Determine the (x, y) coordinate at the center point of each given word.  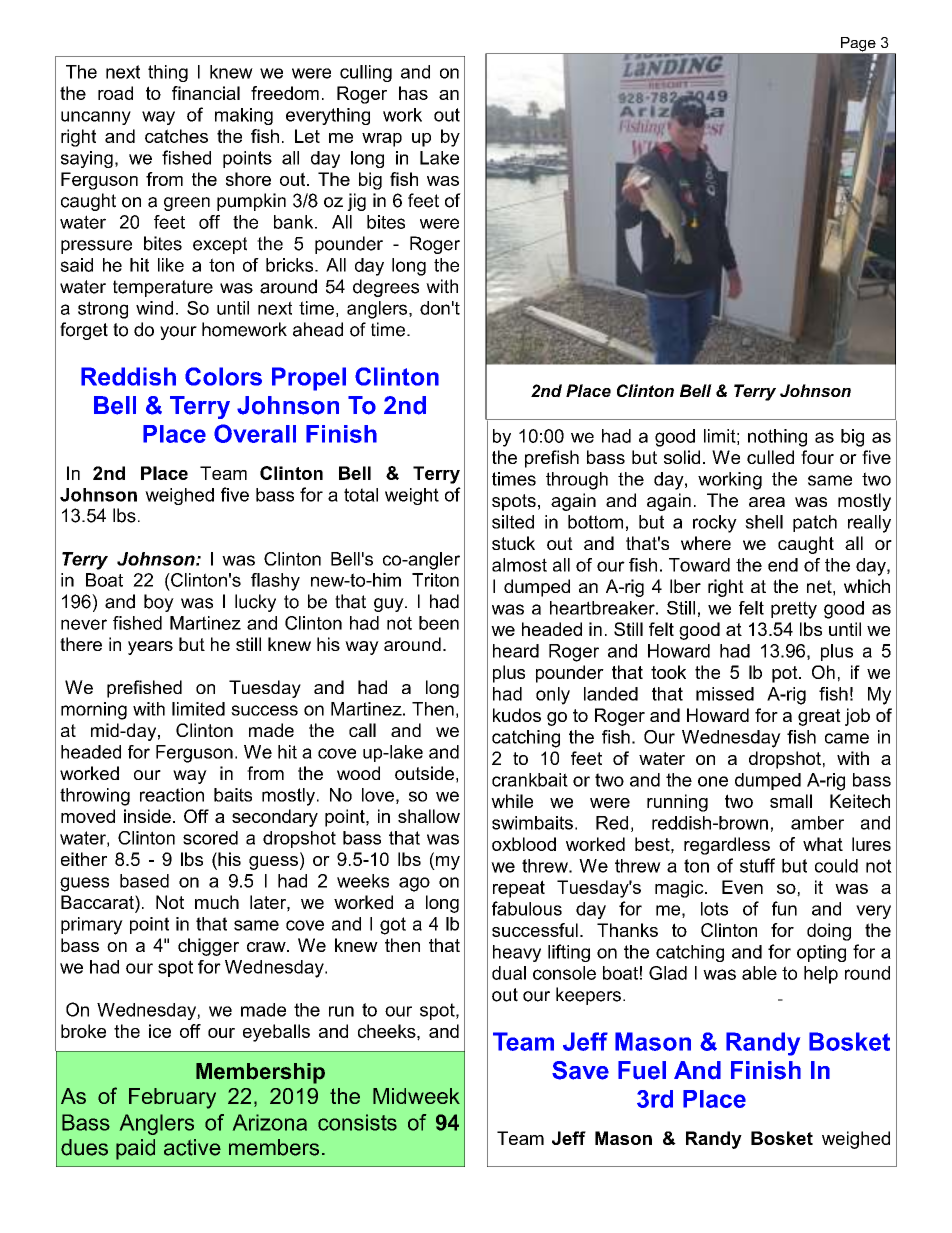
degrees (386, 288)
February (172, 1098)
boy (159, 603)
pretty (794, 610)
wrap (382, 140)
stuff (757, 865)
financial (206, 93)
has (413, 93)
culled (770, 457)
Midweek (416, 1096)
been (439, 623)
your (178, 333)
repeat (519, 889)
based (144, 881)
